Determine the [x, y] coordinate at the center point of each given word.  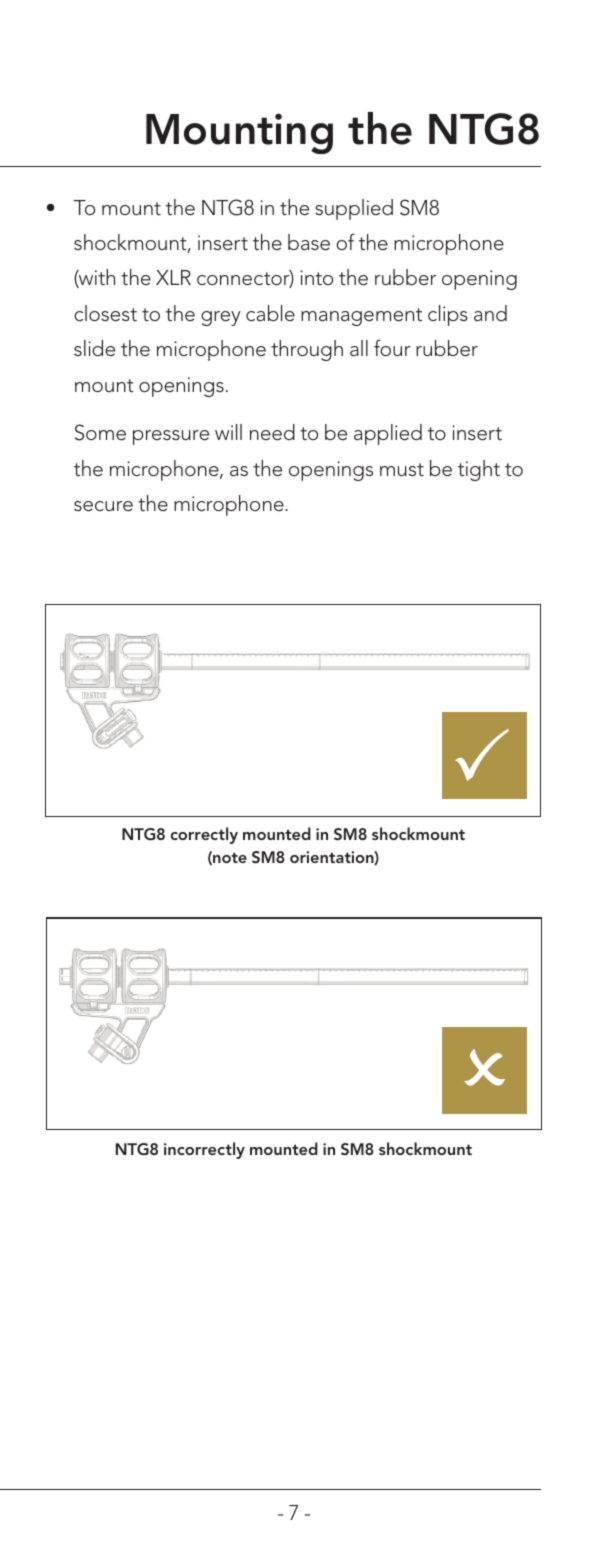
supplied [354, 209]
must [402, 469]
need [272, 432]
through [307, 350]
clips [448, 315]
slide [94, 348]
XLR [173, 277]
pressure [171, 437]
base [309, 242]
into [316, 277]
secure [103, 506]
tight [479, 470]
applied [388, 434]
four [392, 347]
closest [105, 313]
